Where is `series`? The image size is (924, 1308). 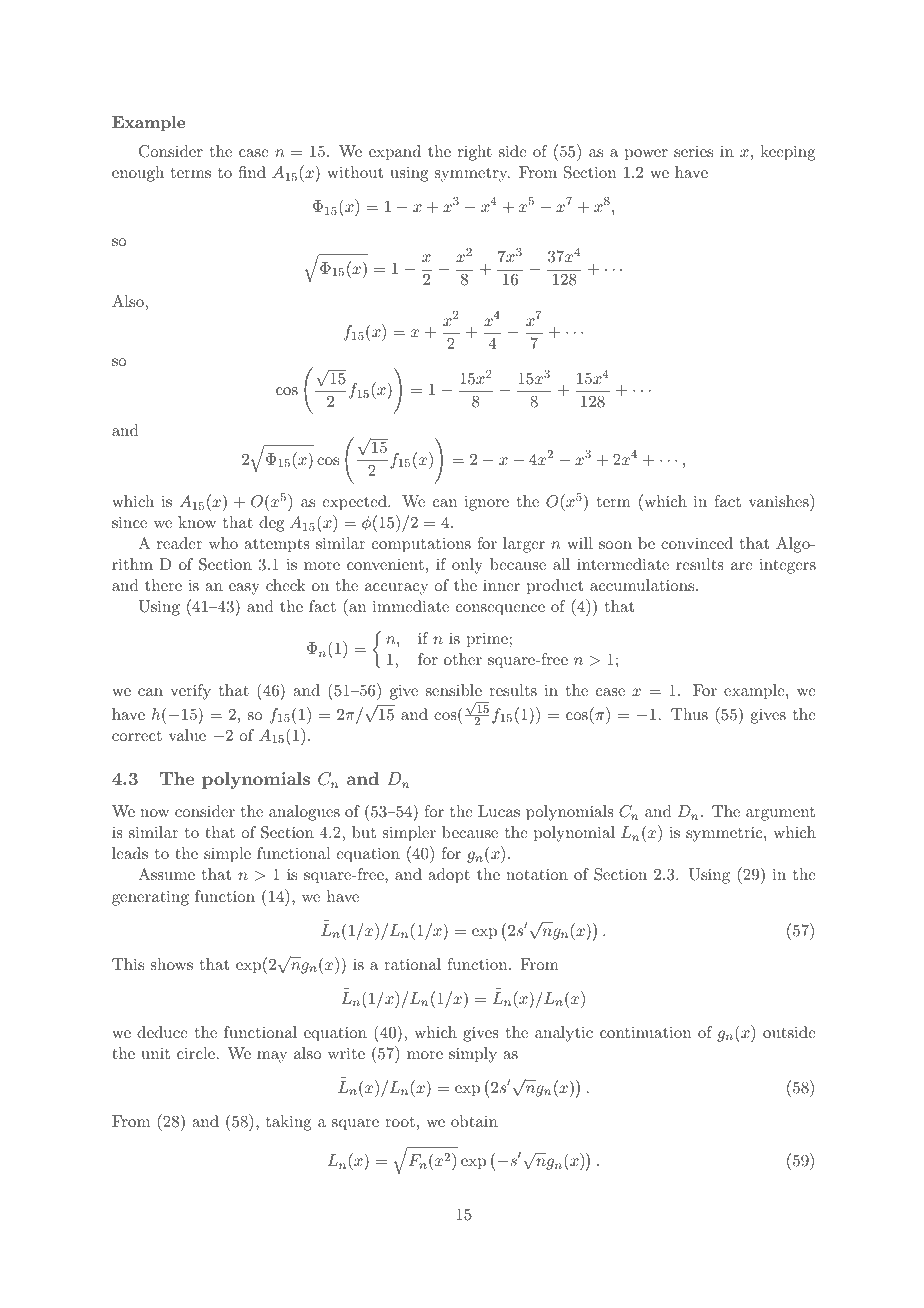
series is located at coordinates (693, 151).
